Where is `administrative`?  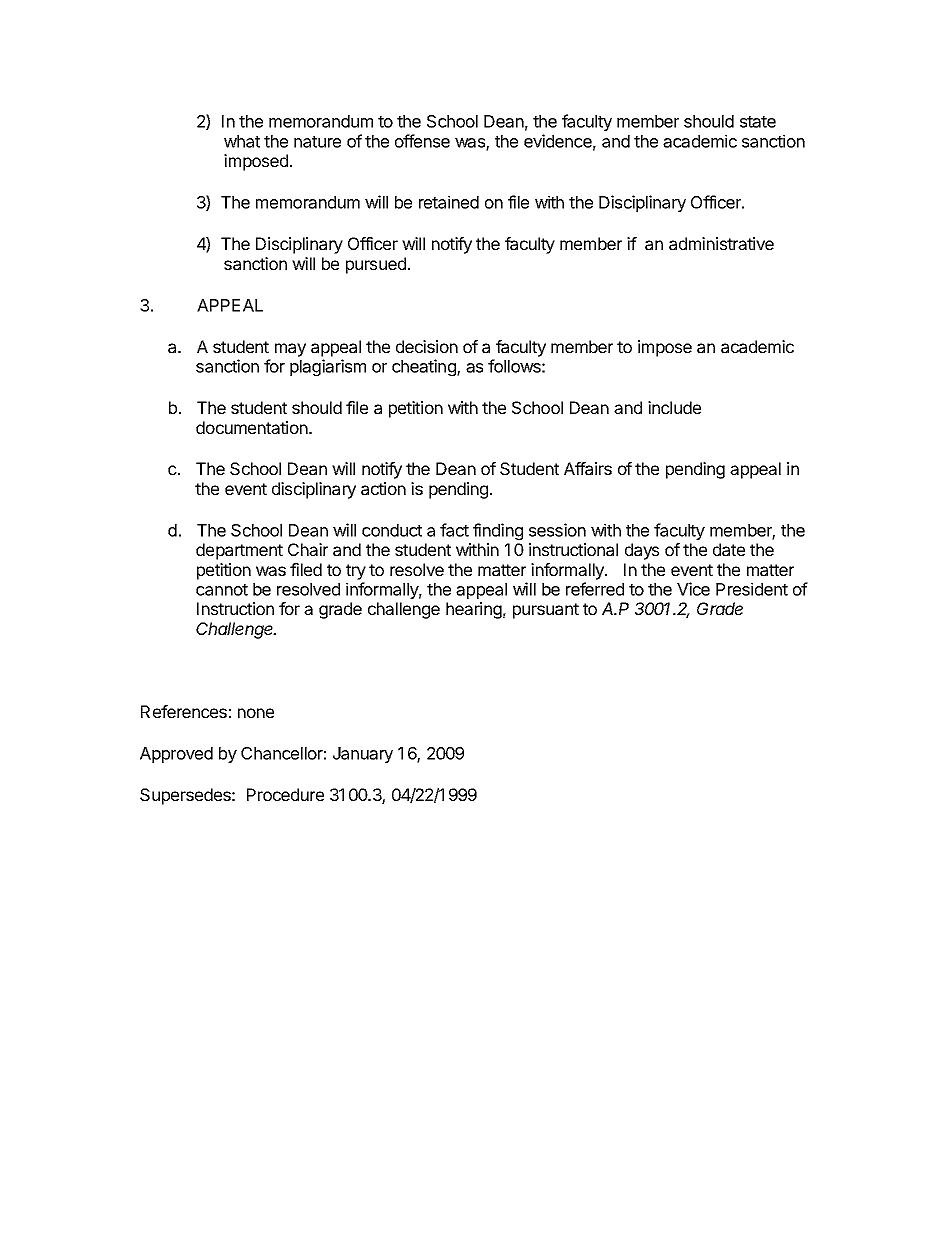
administrative is located at coordinates (721, 243).
